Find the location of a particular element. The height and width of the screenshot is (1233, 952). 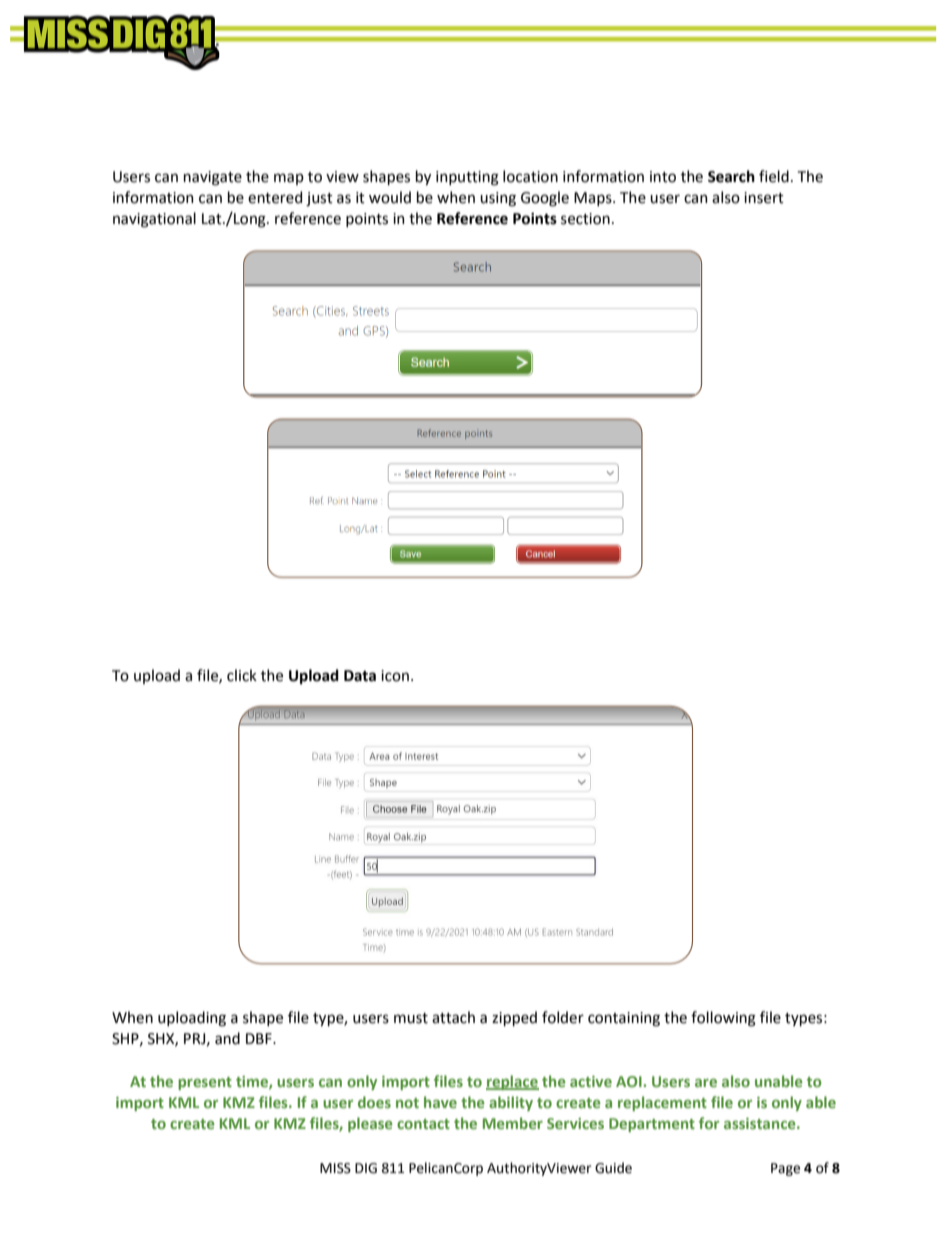

Department is located at coordinates (652, 1125).
